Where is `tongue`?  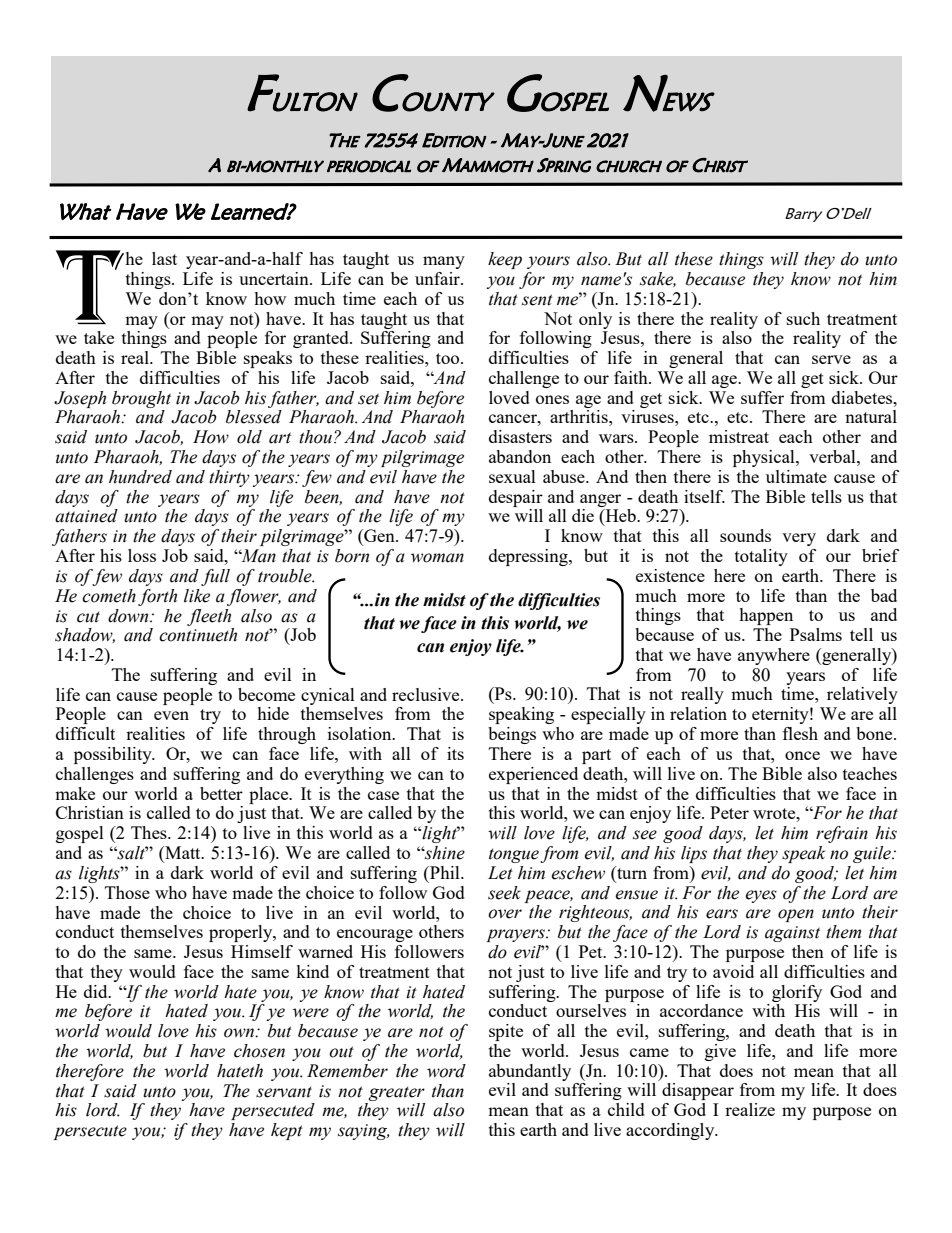 tongue is located at coordinates (514, 855).
